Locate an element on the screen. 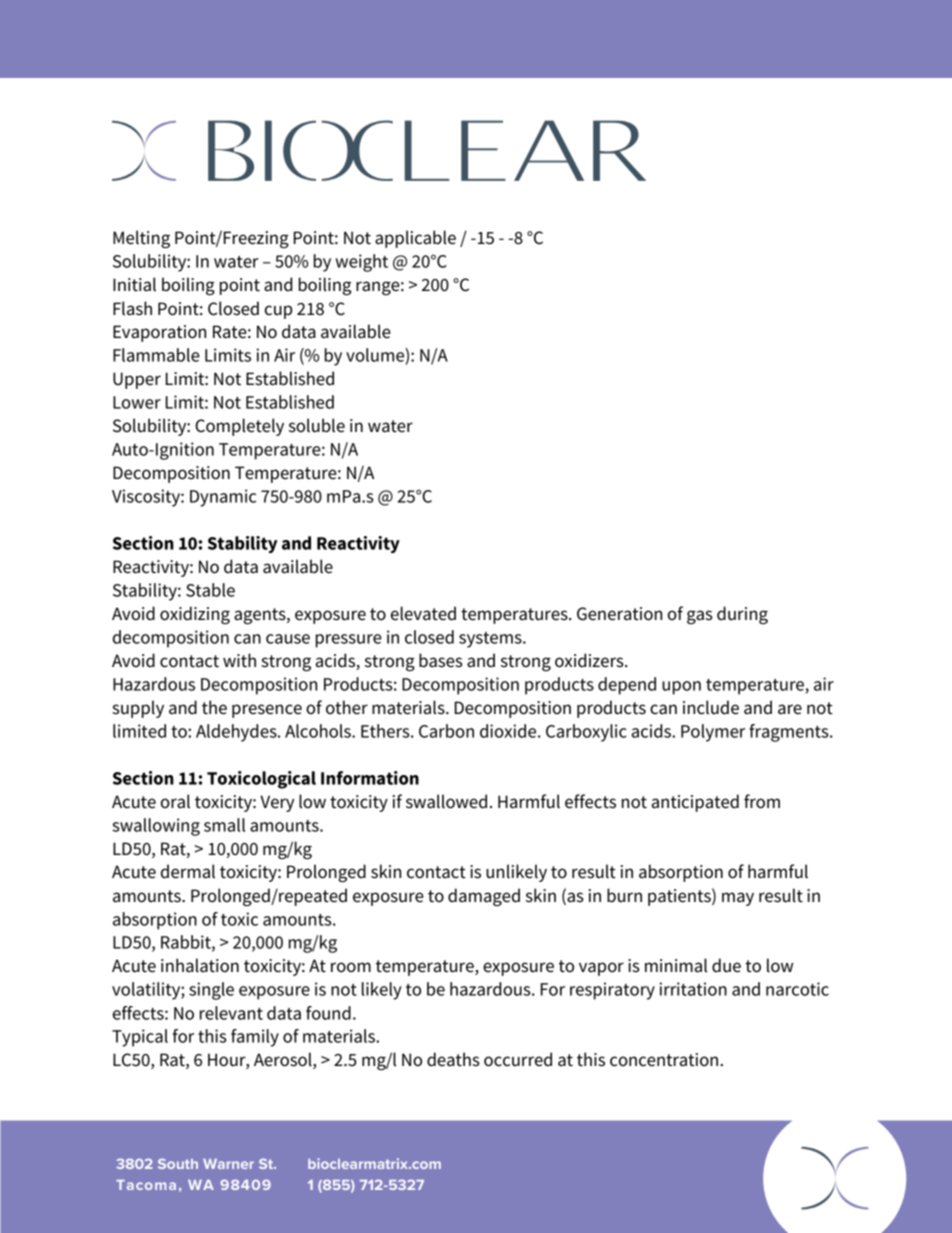 Image resolution: width=952 pixels, height=1233 pixels. concentration is located at coordinates (665, 1060).
